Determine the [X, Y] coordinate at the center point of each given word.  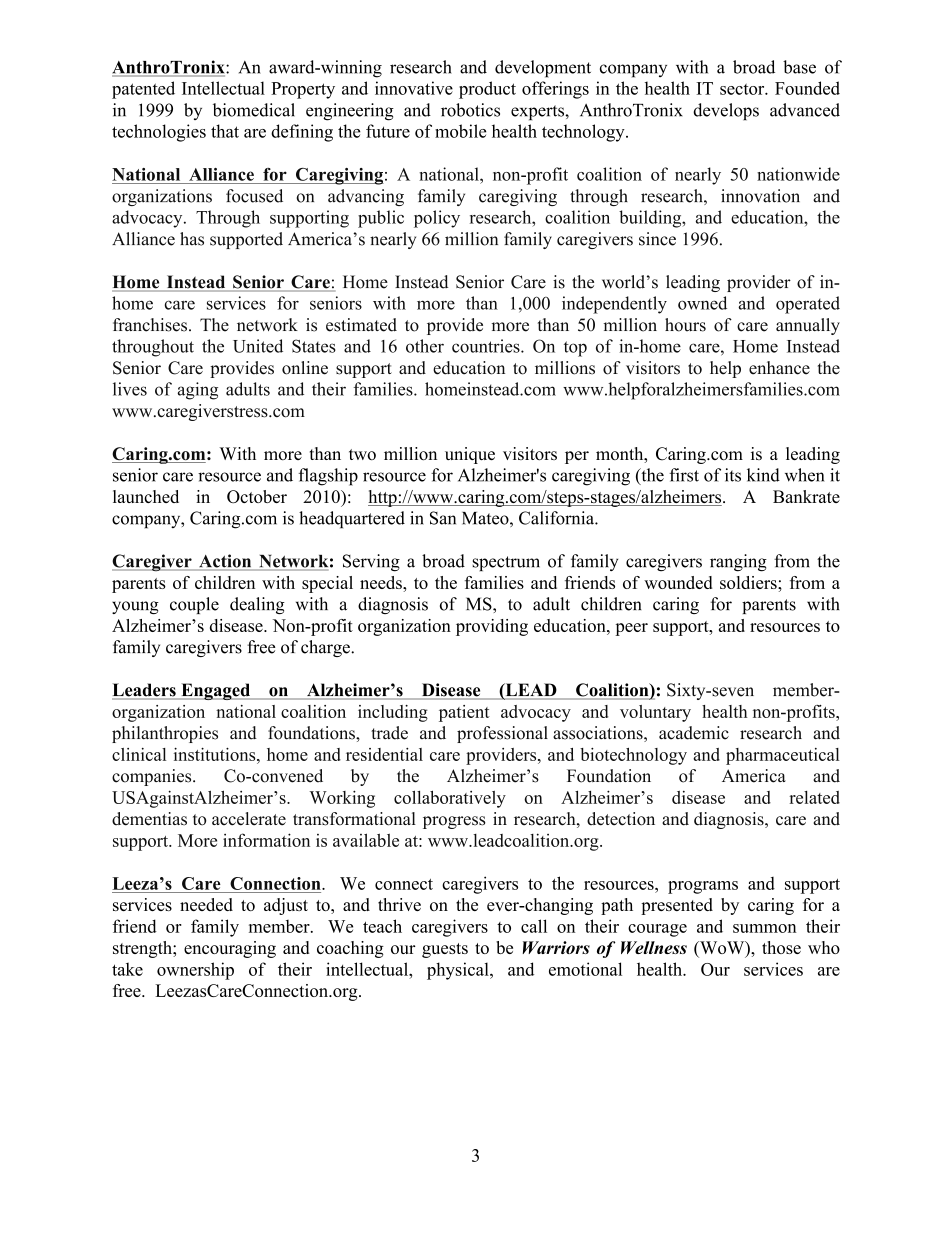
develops [726, 112]
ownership [195, 971]
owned [702, 303]
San [443, 518]
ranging [738, 563]
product [487, 90]
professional [502, 734]
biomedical [254, 110]
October [257, 496]
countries [487, 346]
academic [694, 733]
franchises [150, 325]
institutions [216, 754]
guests [445, 950]
